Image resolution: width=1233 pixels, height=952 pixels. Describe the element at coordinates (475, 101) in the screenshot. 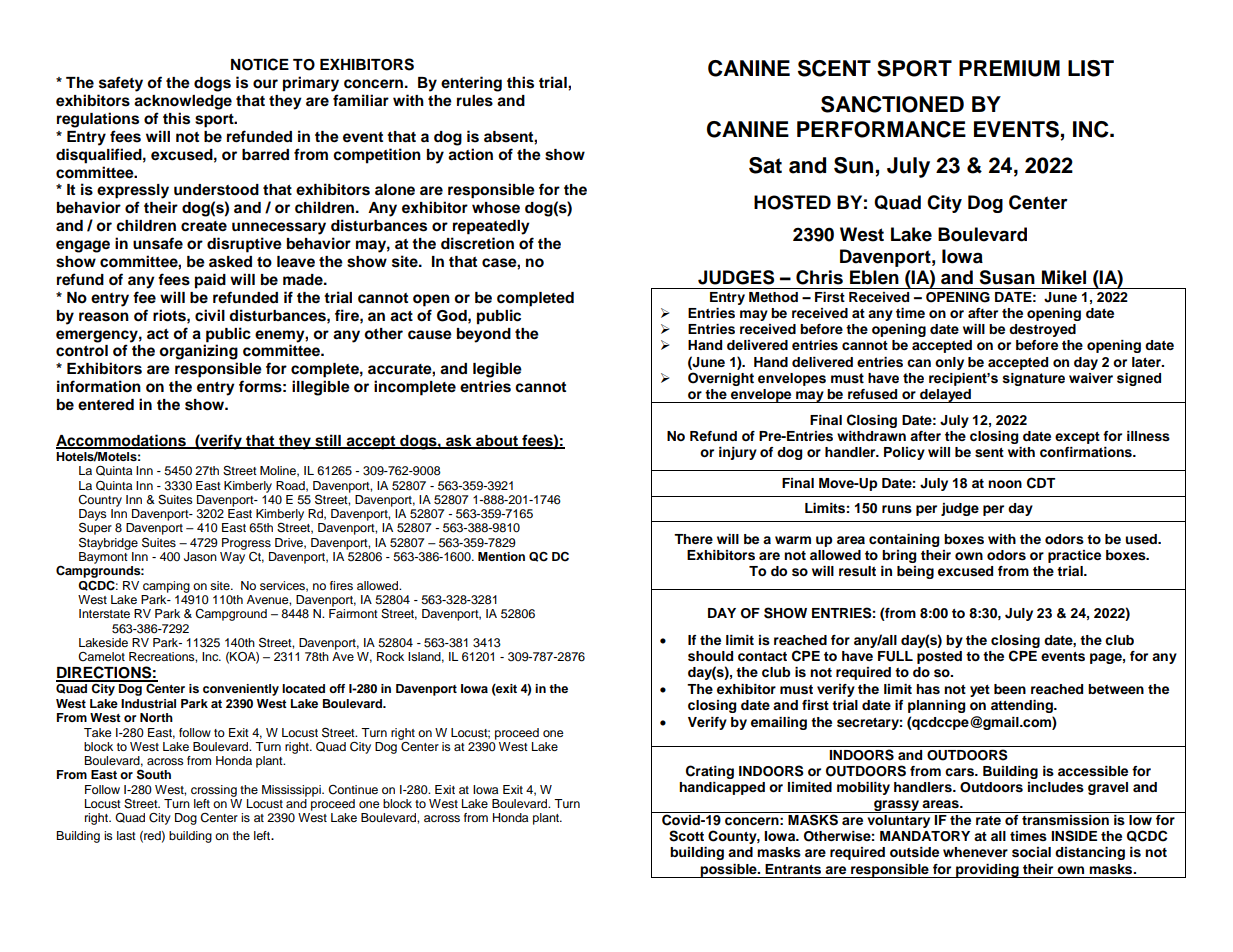

I see `rules` at that location.
